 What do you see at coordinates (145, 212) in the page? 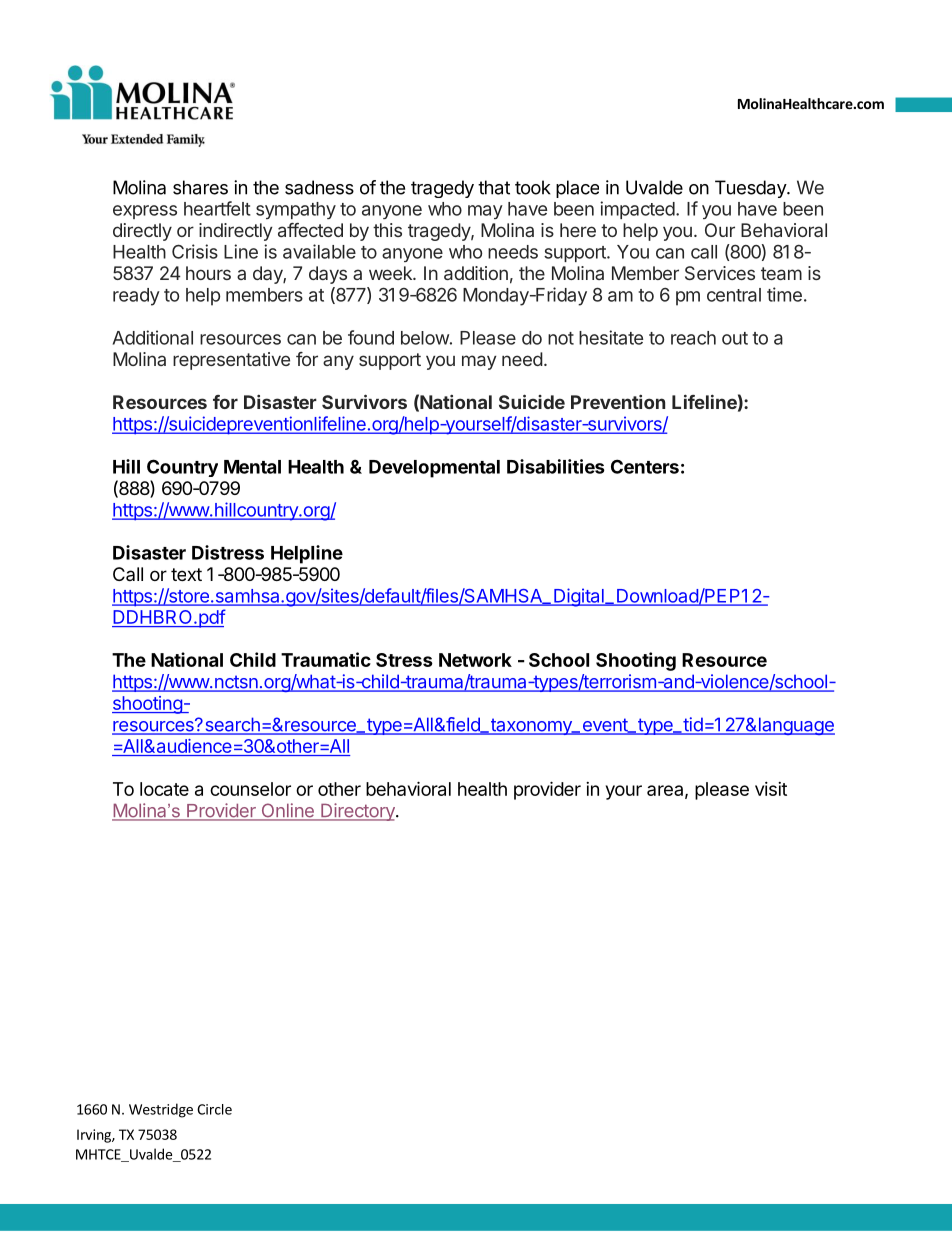
I see `express` at bounding box center [145, 212].
